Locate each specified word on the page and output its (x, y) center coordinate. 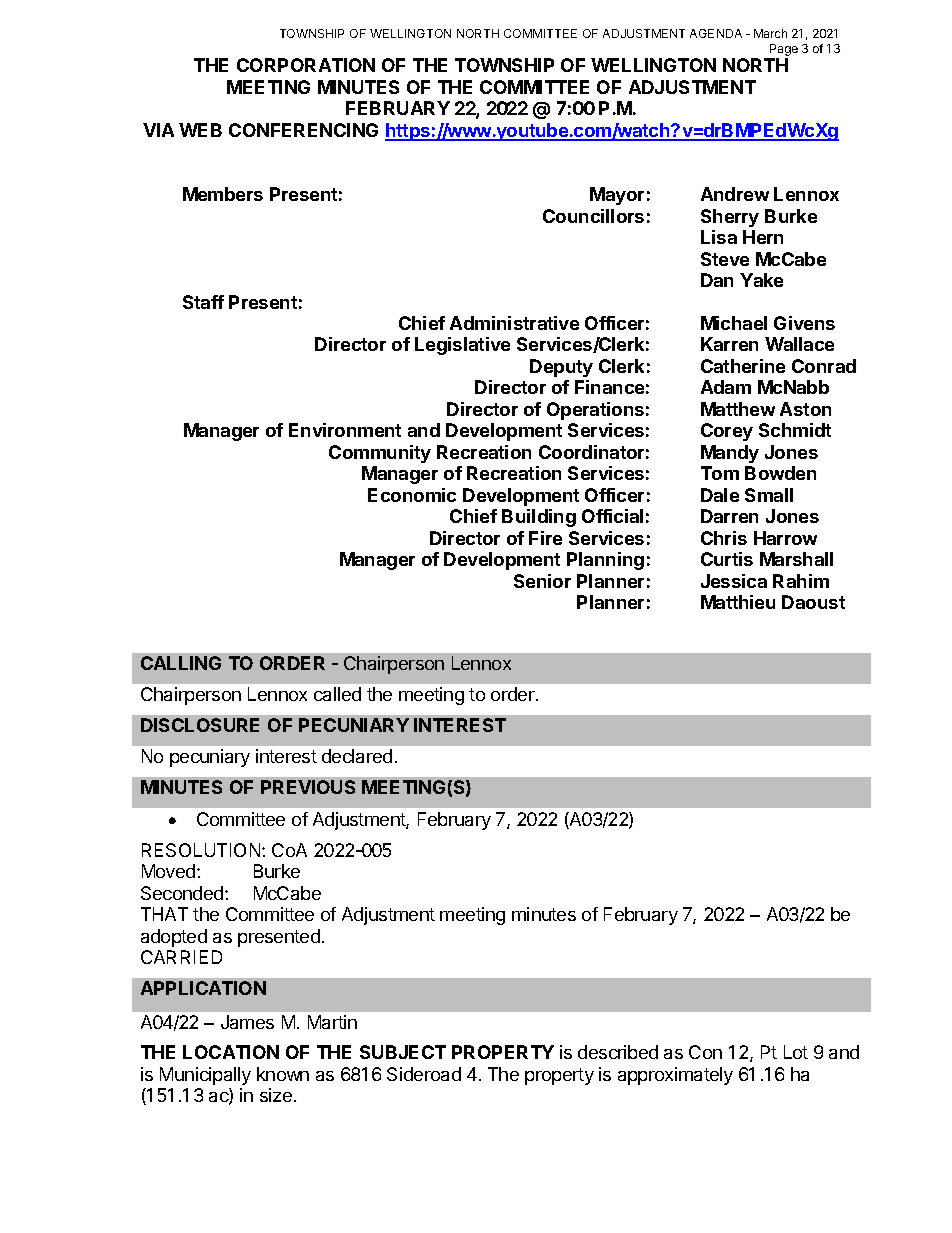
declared (357, 756)
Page (783, 51)
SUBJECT (403, 1052)
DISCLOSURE (200, 725)
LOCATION (231, 1052)
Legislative (462, 346)
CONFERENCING (303, 130)
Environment (345, 430)
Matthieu (738, 602)
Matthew (738, 409)
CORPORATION (306, 65)
